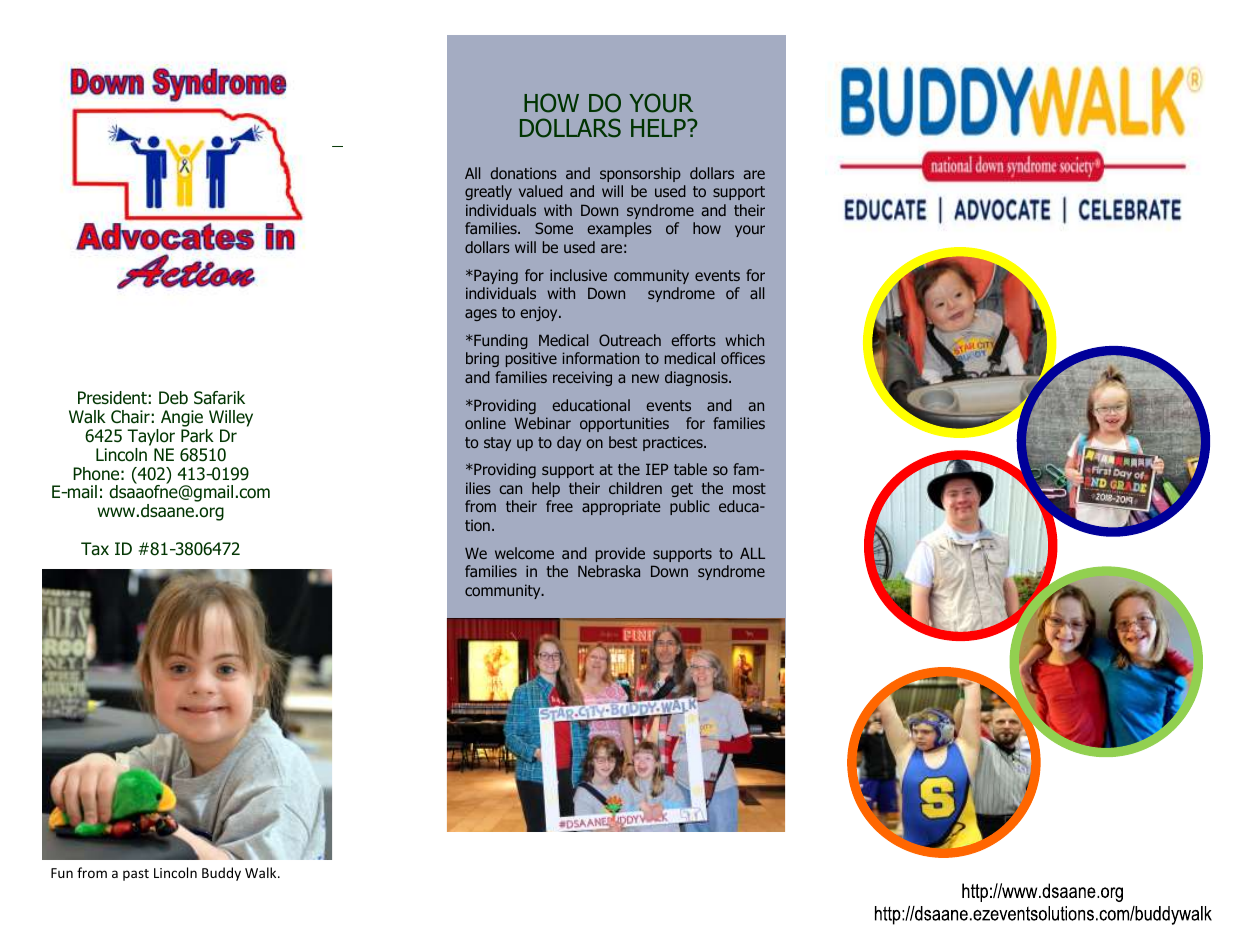  I want to click on Nebraska, so click(609, 571).
